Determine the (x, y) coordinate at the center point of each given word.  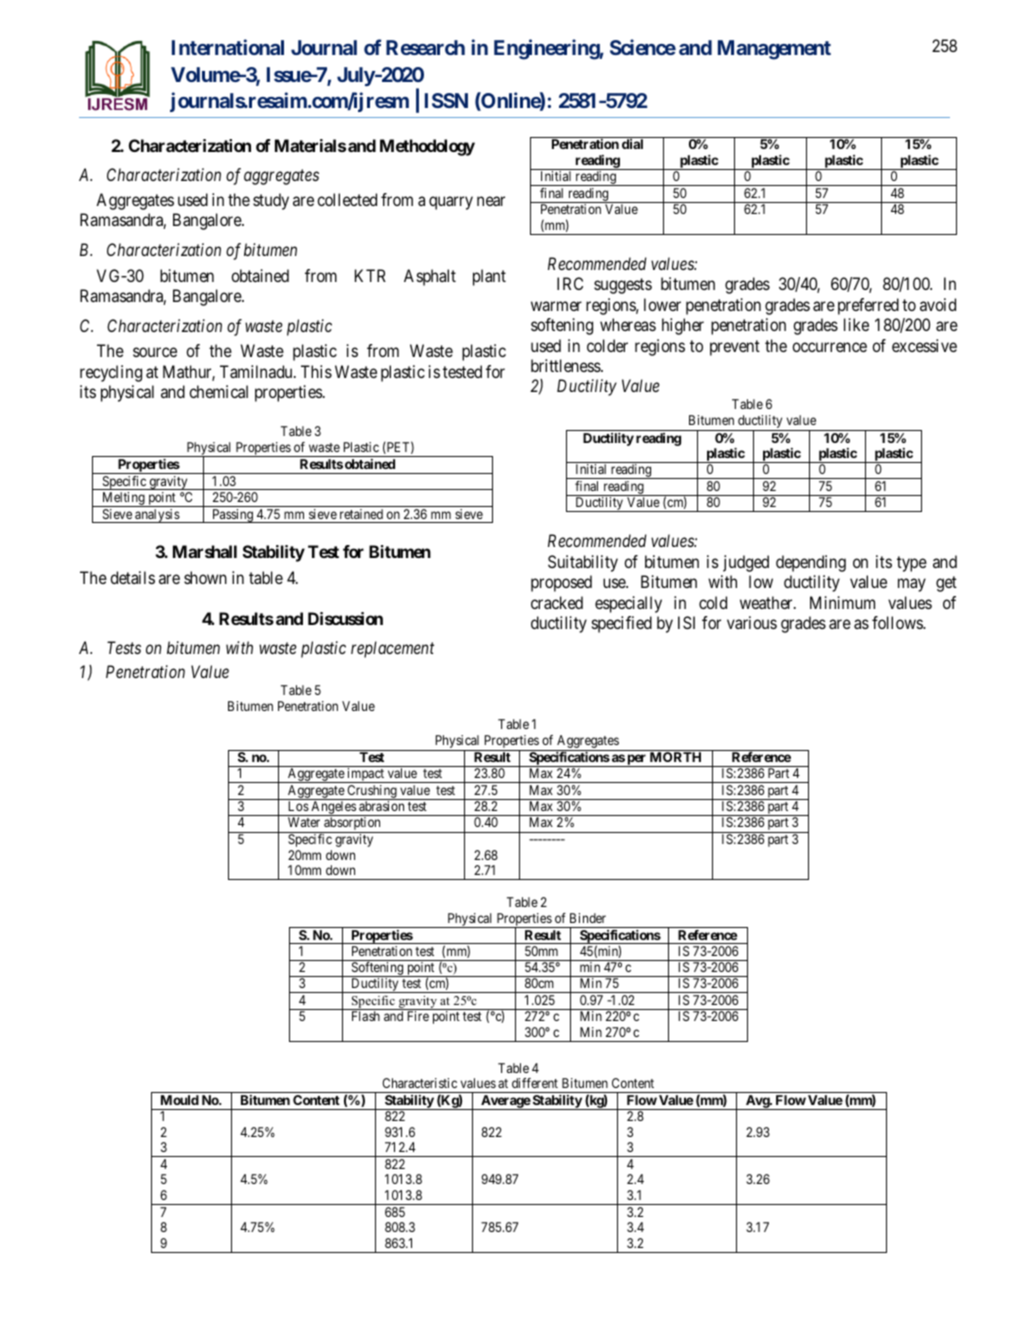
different (535, 1083)
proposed (561, 583)
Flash (366, 1016)
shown (205, 577)
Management (774, 50)
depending (811, 563)
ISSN (446, 100)
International (228, 47)
